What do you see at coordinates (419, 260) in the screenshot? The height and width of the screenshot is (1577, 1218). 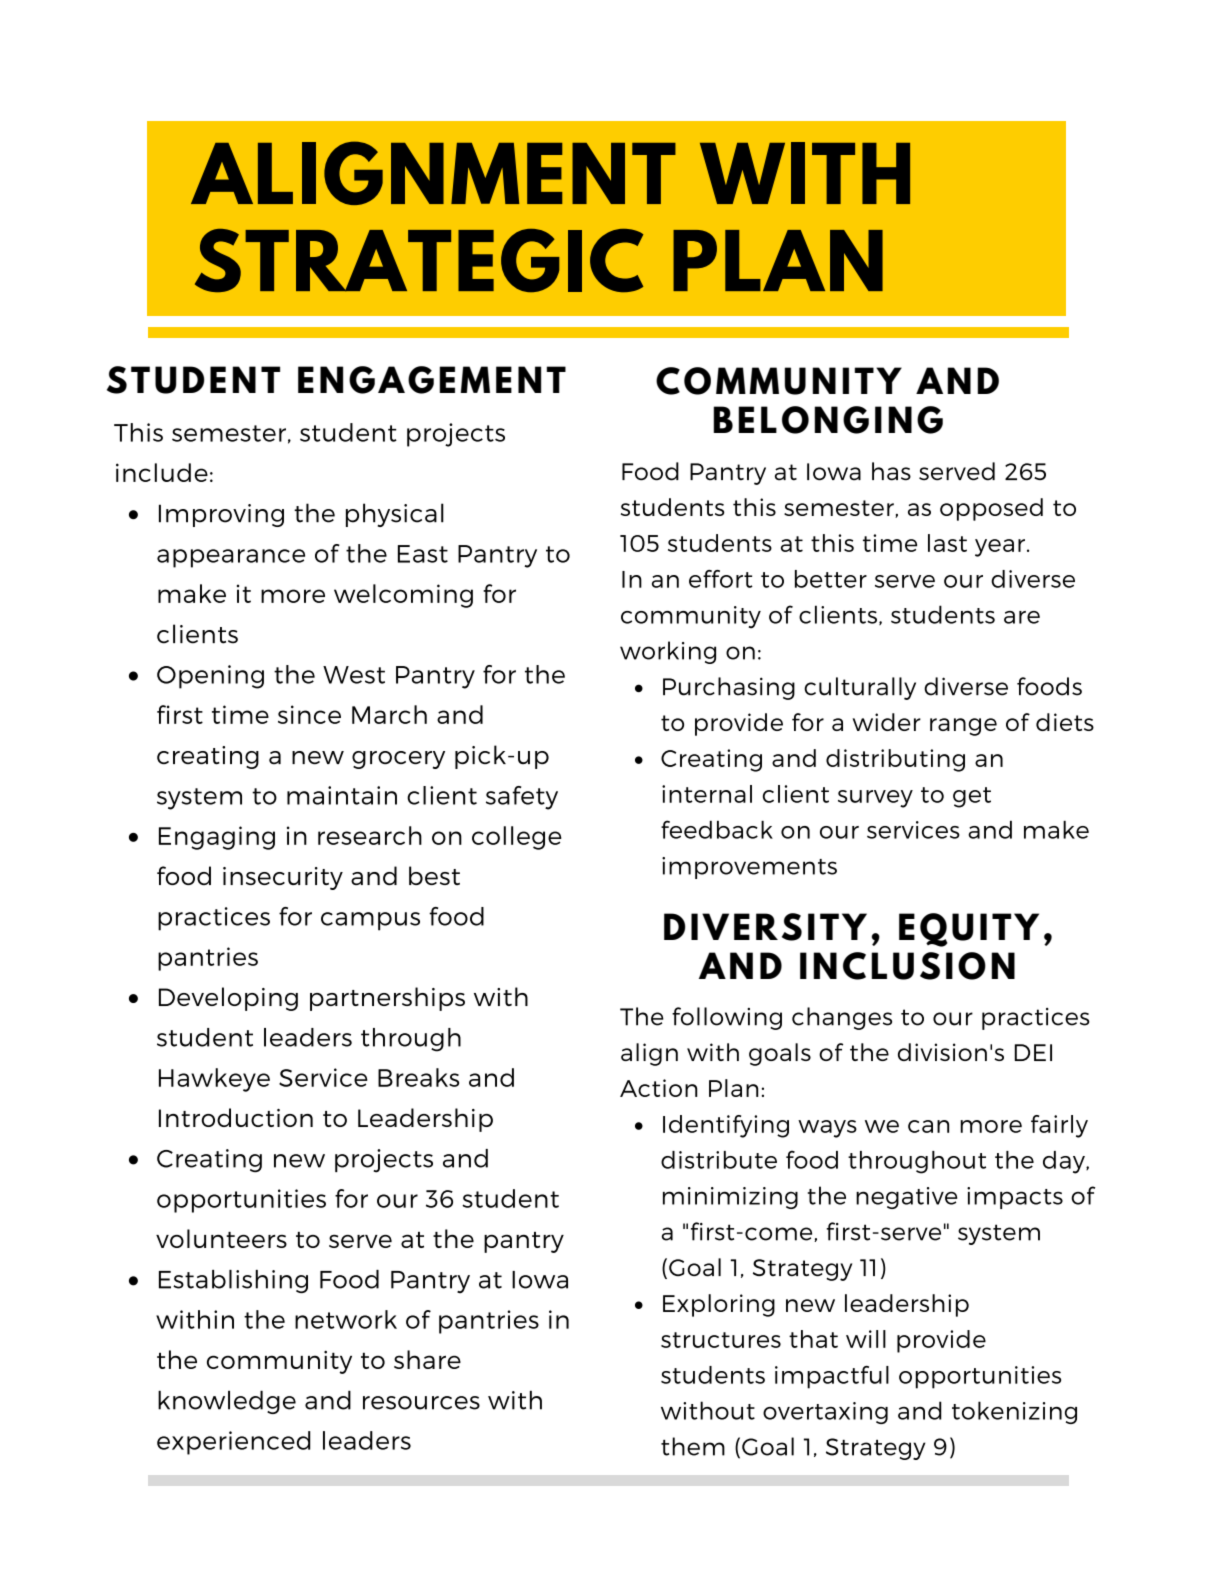 I see `STRATEGIC` at bounding box center [419, 260].
